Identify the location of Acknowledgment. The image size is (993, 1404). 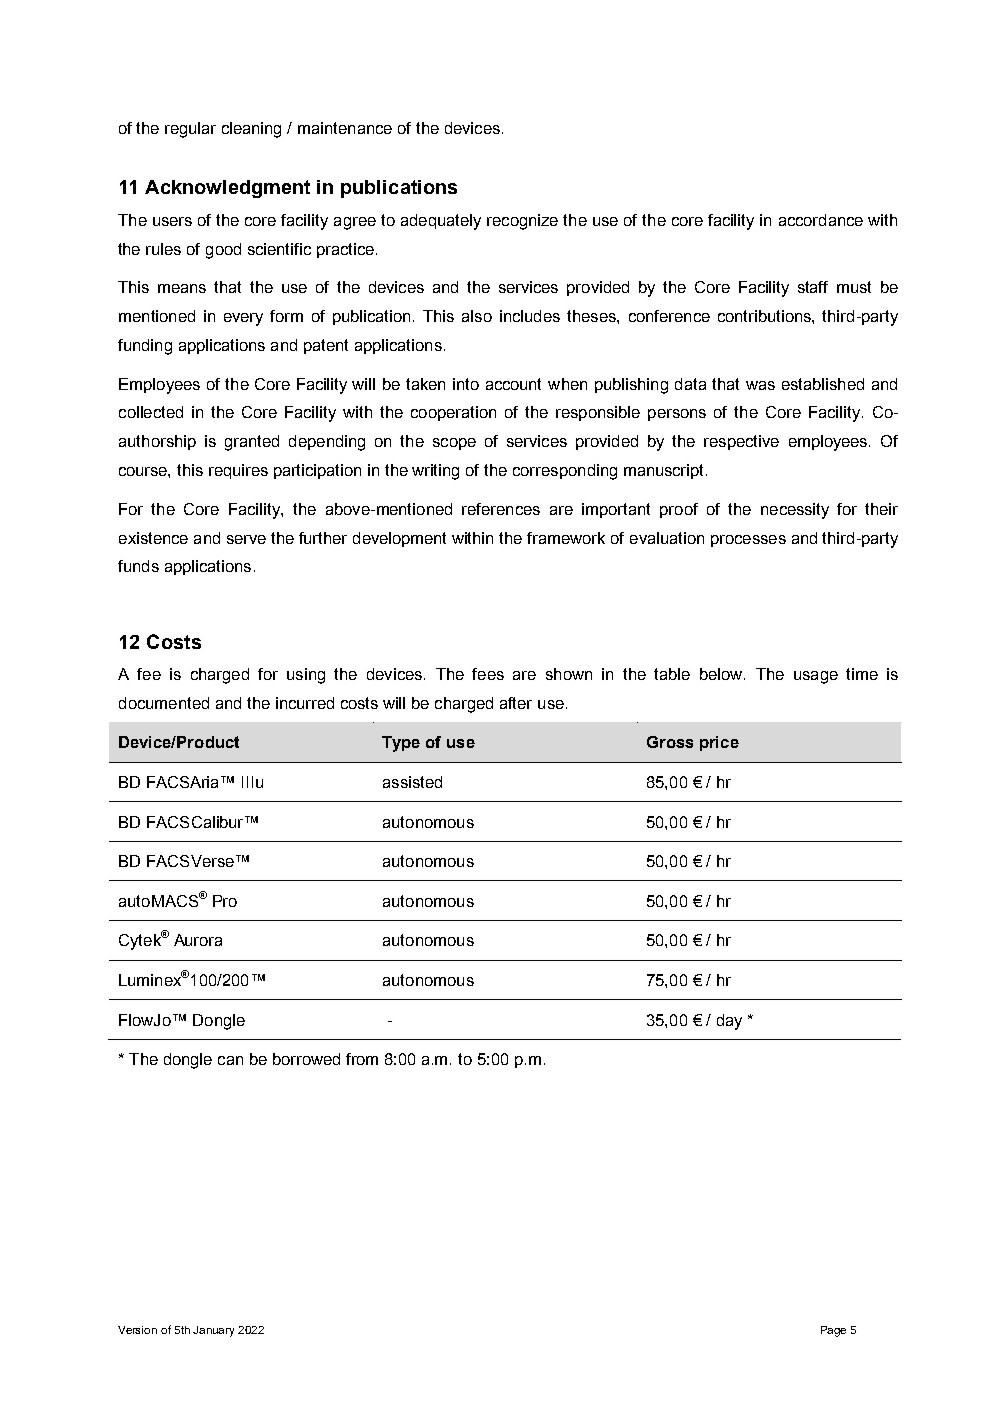
(227, 189).
